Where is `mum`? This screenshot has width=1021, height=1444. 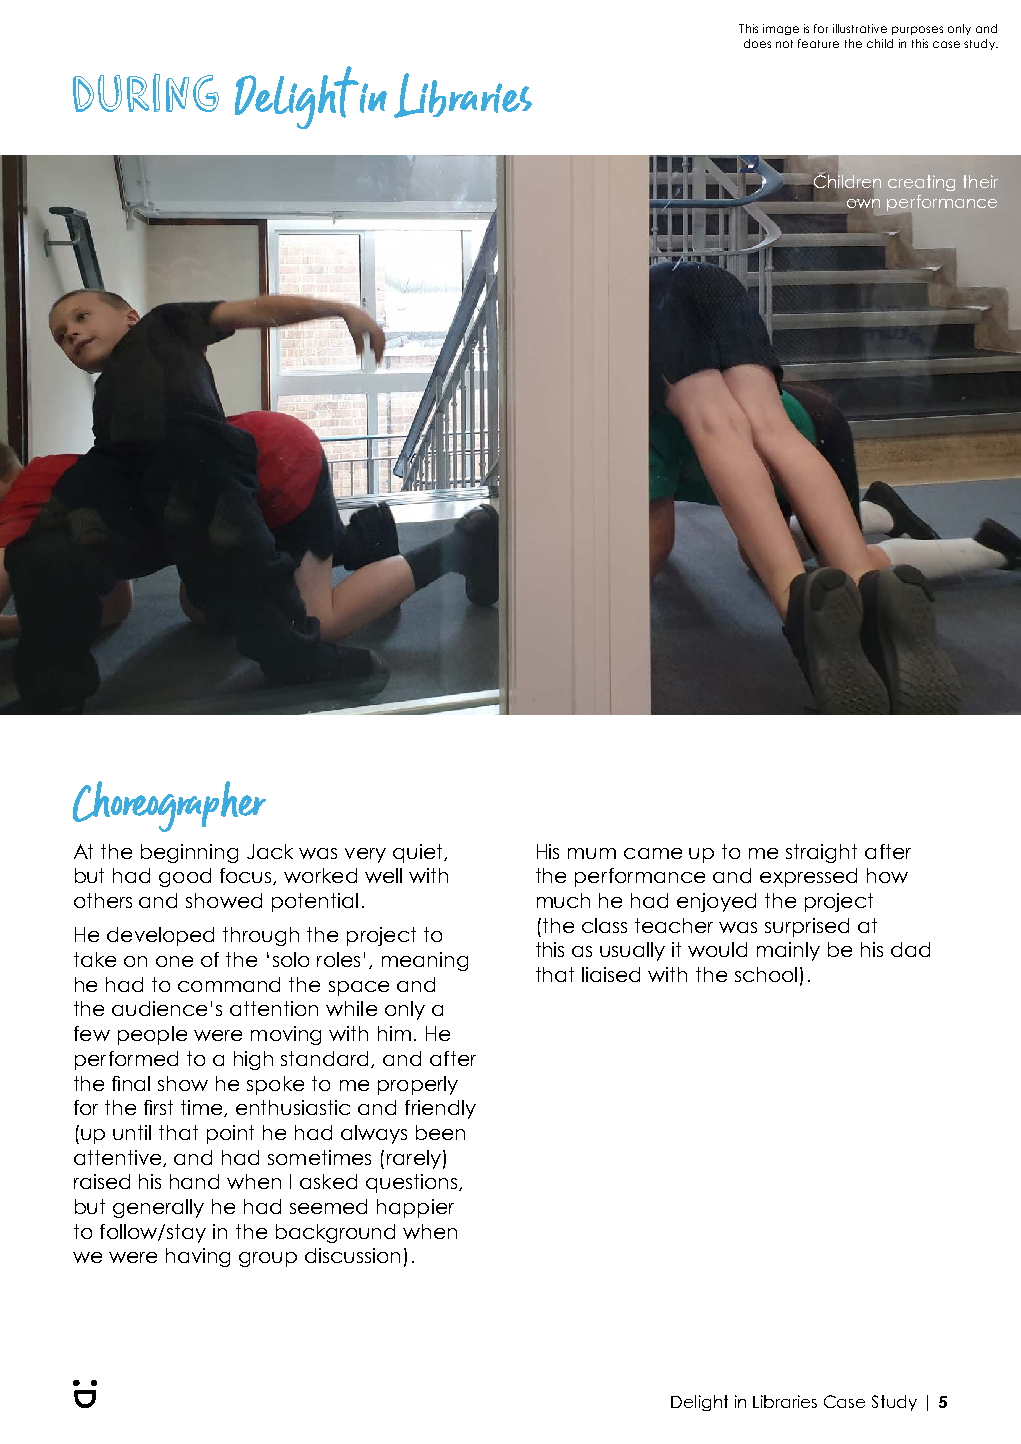 mum is located at coordinates (592, 853).
